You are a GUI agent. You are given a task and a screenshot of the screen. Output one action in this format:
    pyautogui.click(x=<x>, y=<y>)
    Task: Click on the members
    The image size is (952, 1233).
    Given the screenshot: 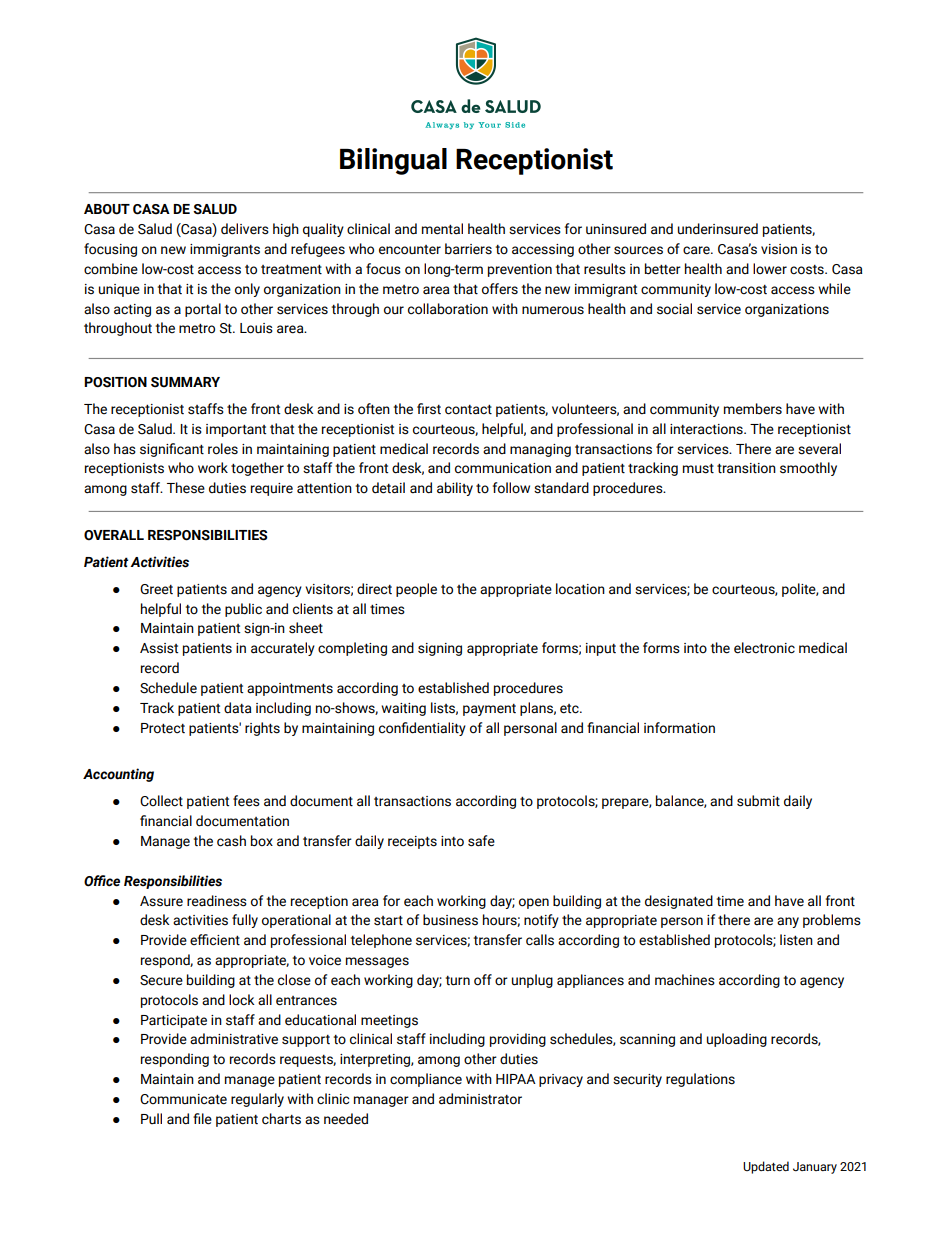 What is the action you would take?
    pyautogui.click(x=753, y=409)
